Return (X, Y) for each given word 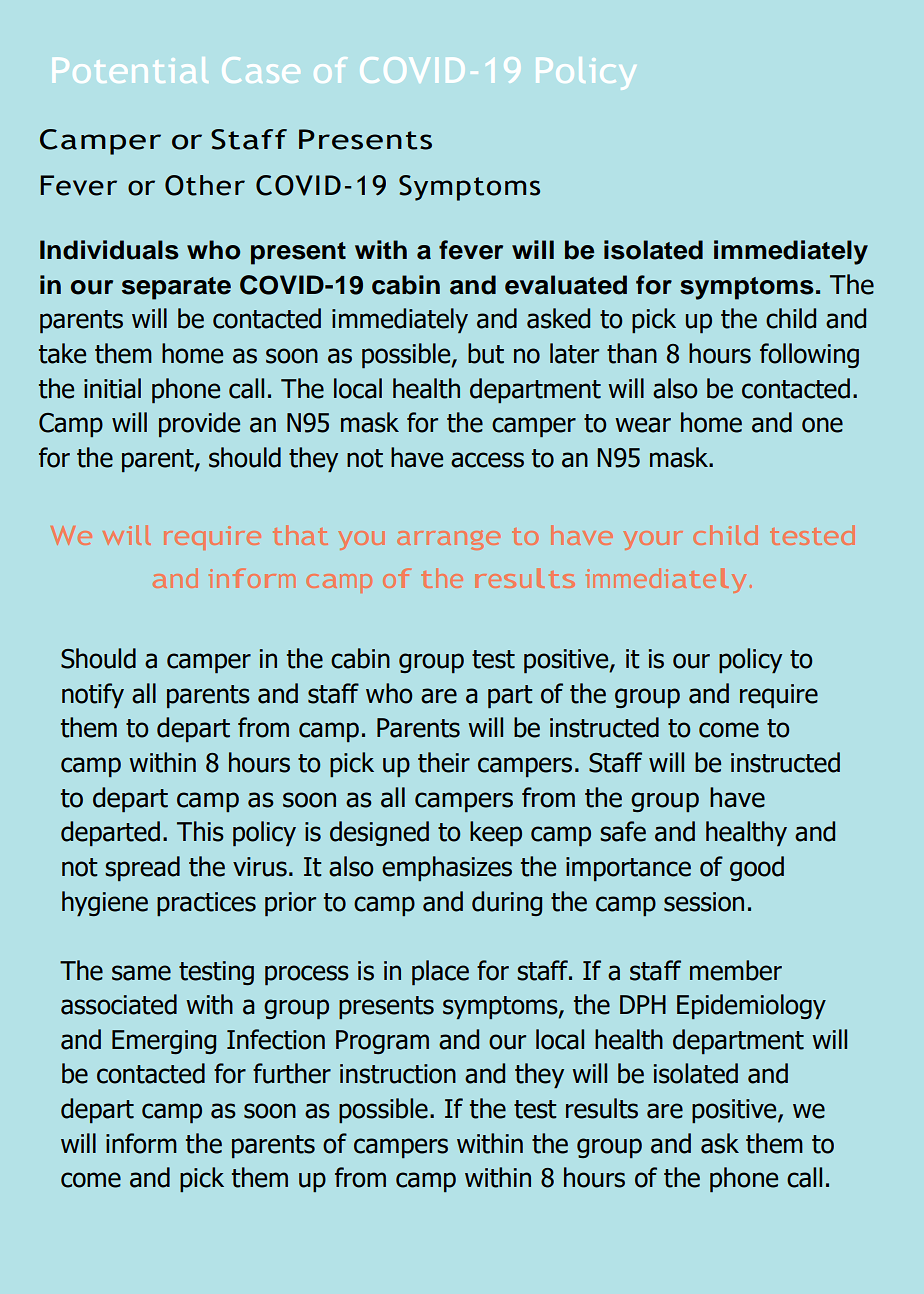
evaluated (566, 285)
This (200, 831)
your (653, 540)
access (487, 460)
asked (558, 318)
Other (205, 185)
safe (623, 831)
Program (382, 1042)
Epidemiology (751, 1006)
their (444, 762)
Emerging (164, 1042)
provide (199, 424)
